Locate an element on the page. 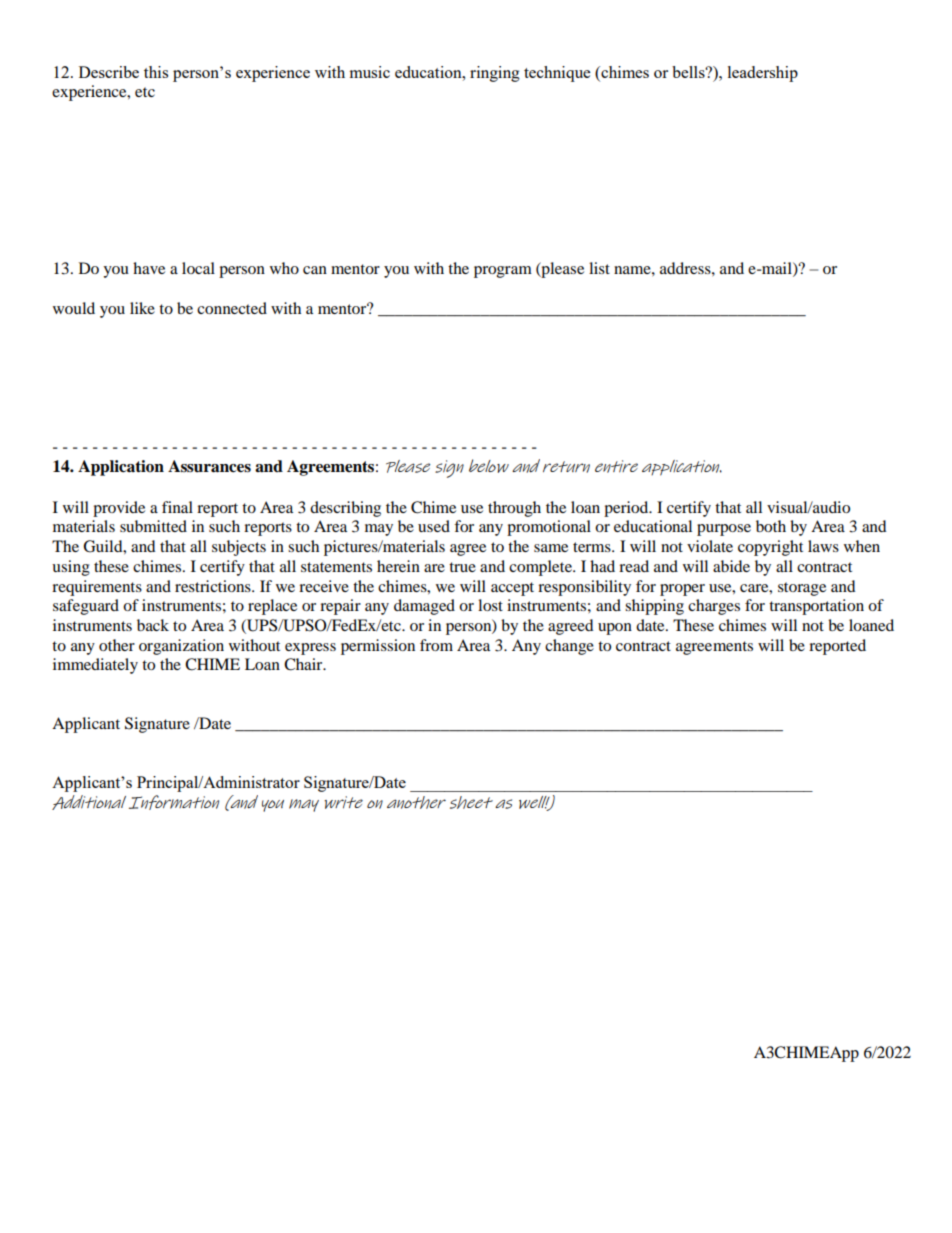 The width and height of the image is (952, 1233). list is located at coordinates (599, 268).
